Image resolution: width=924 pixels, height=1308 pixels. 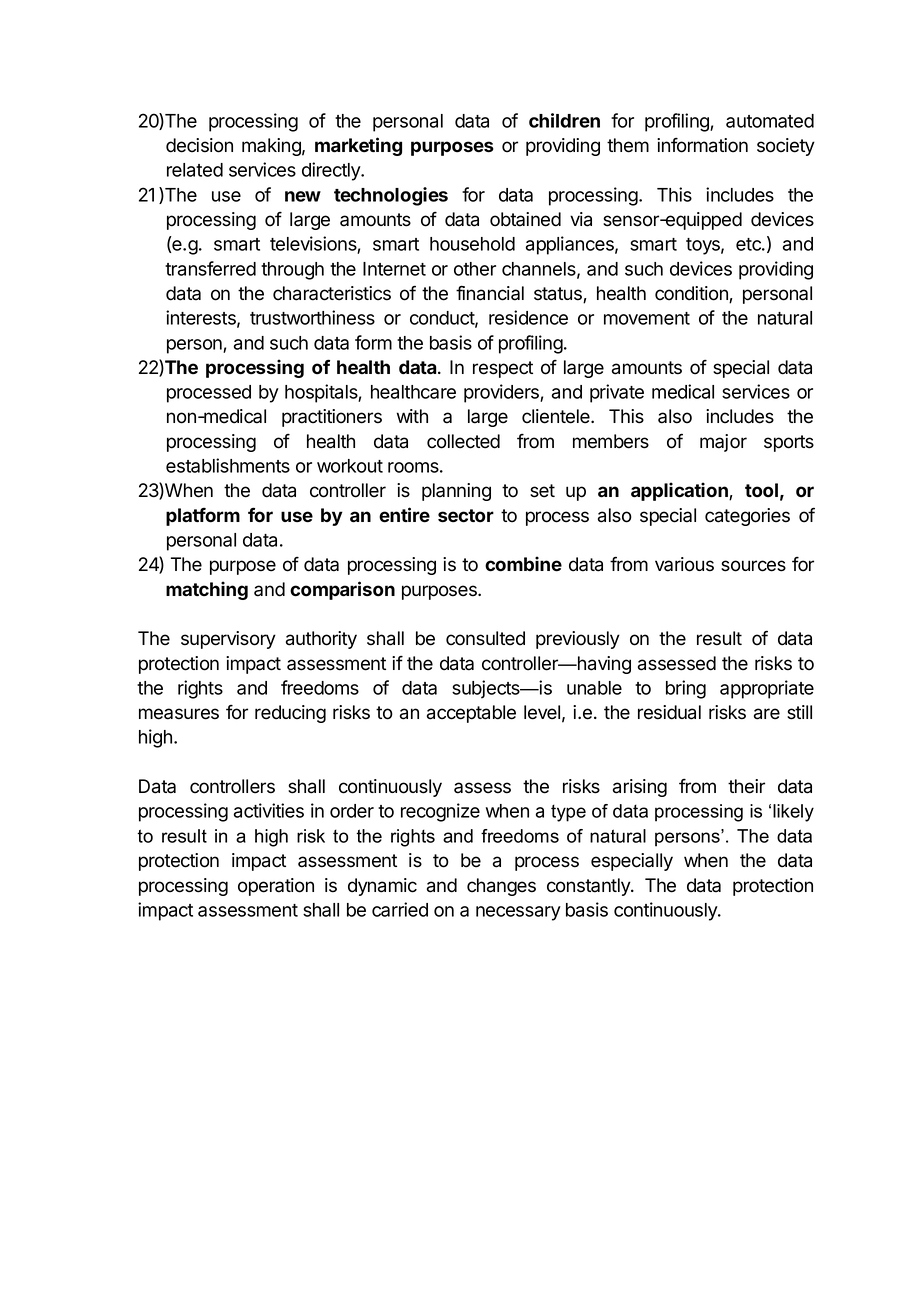 What do you see at coordinates (747, 517) in the screenshot?
I see `categories` at bounding box center [747, 517].
